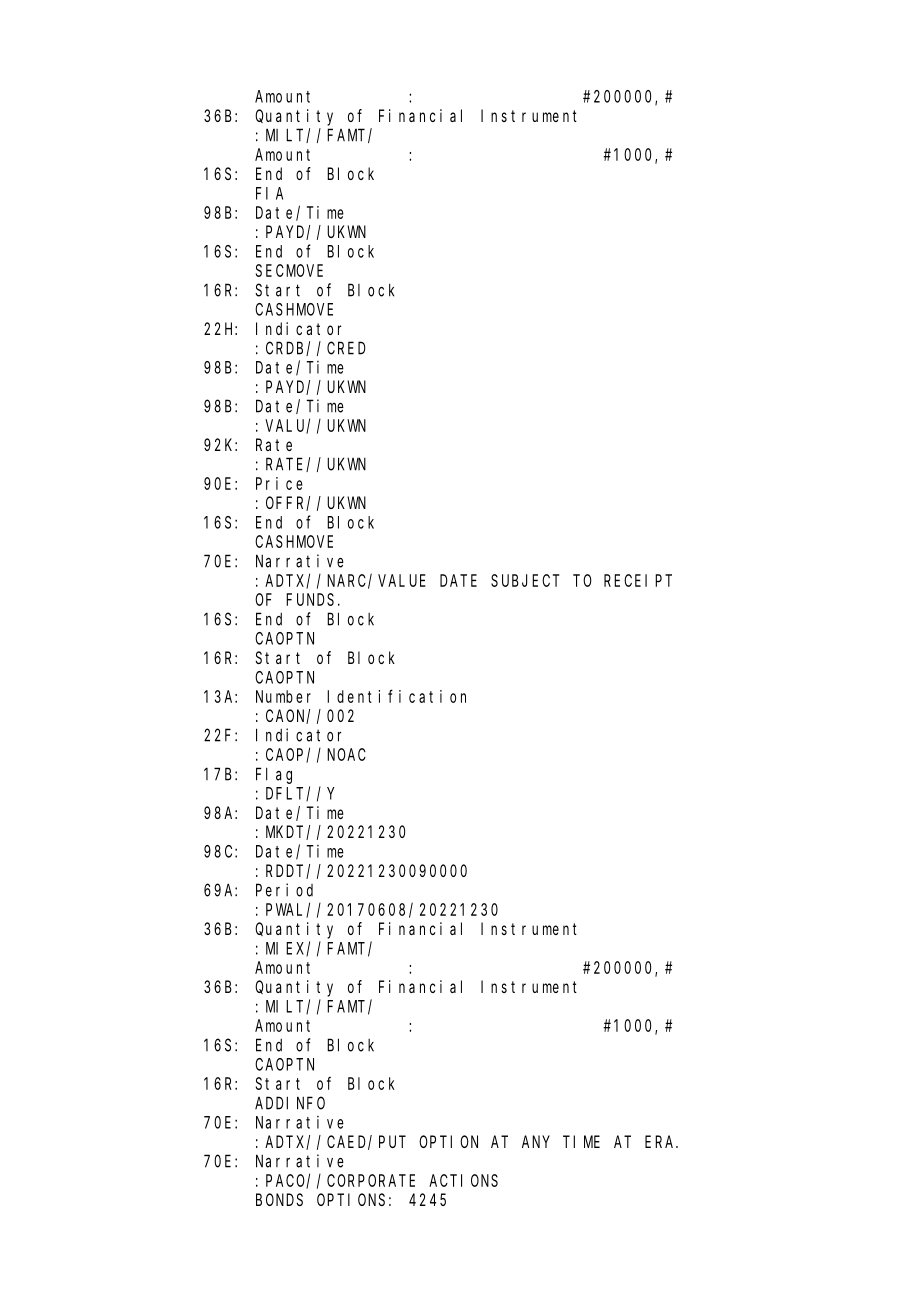 Image resolution: width=924 pixels, height=1308 pixels. What do you see at coordinates (661, 1142) in the screenshot?
I see `ERA` at bounding box center [661, 1142].
